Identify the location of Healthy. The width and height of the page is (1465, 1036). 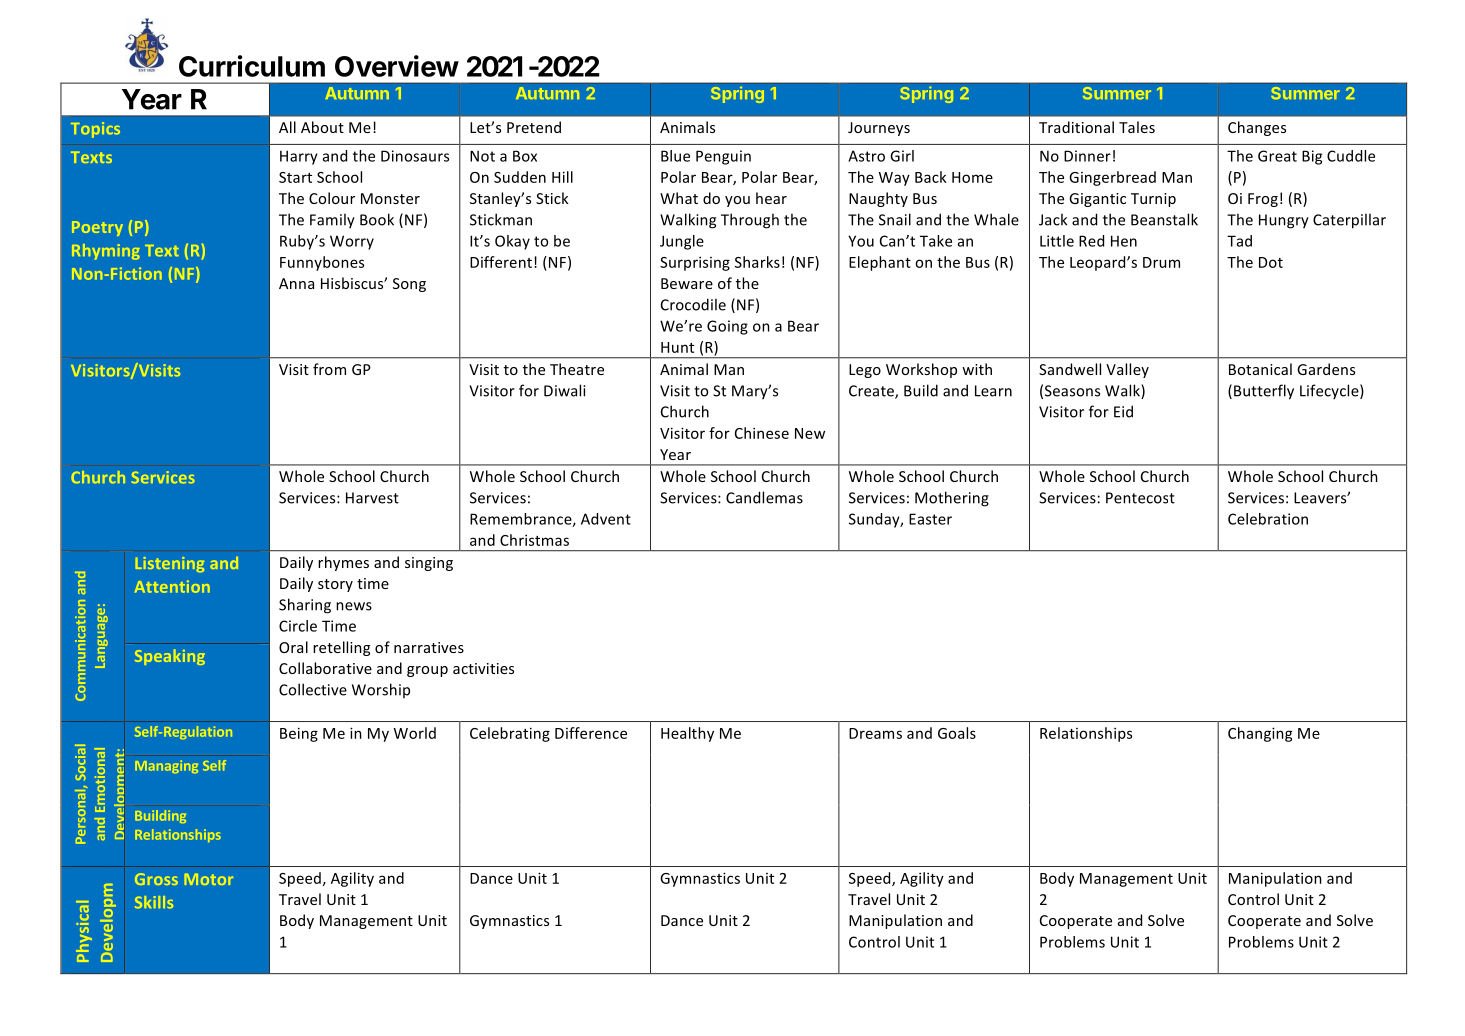
(687, 734).
